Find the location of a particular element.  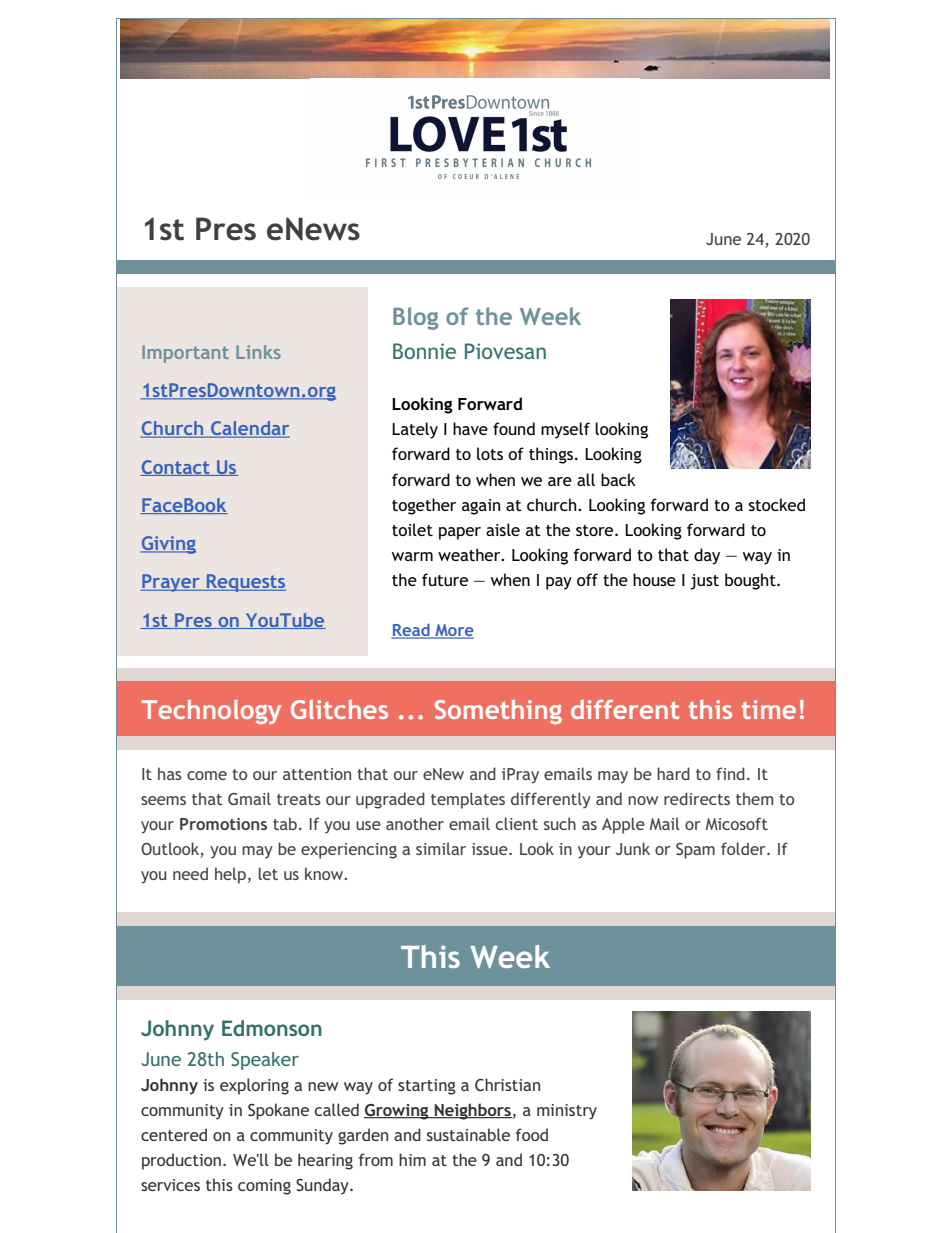

help is located at coordinates (230, 875).
